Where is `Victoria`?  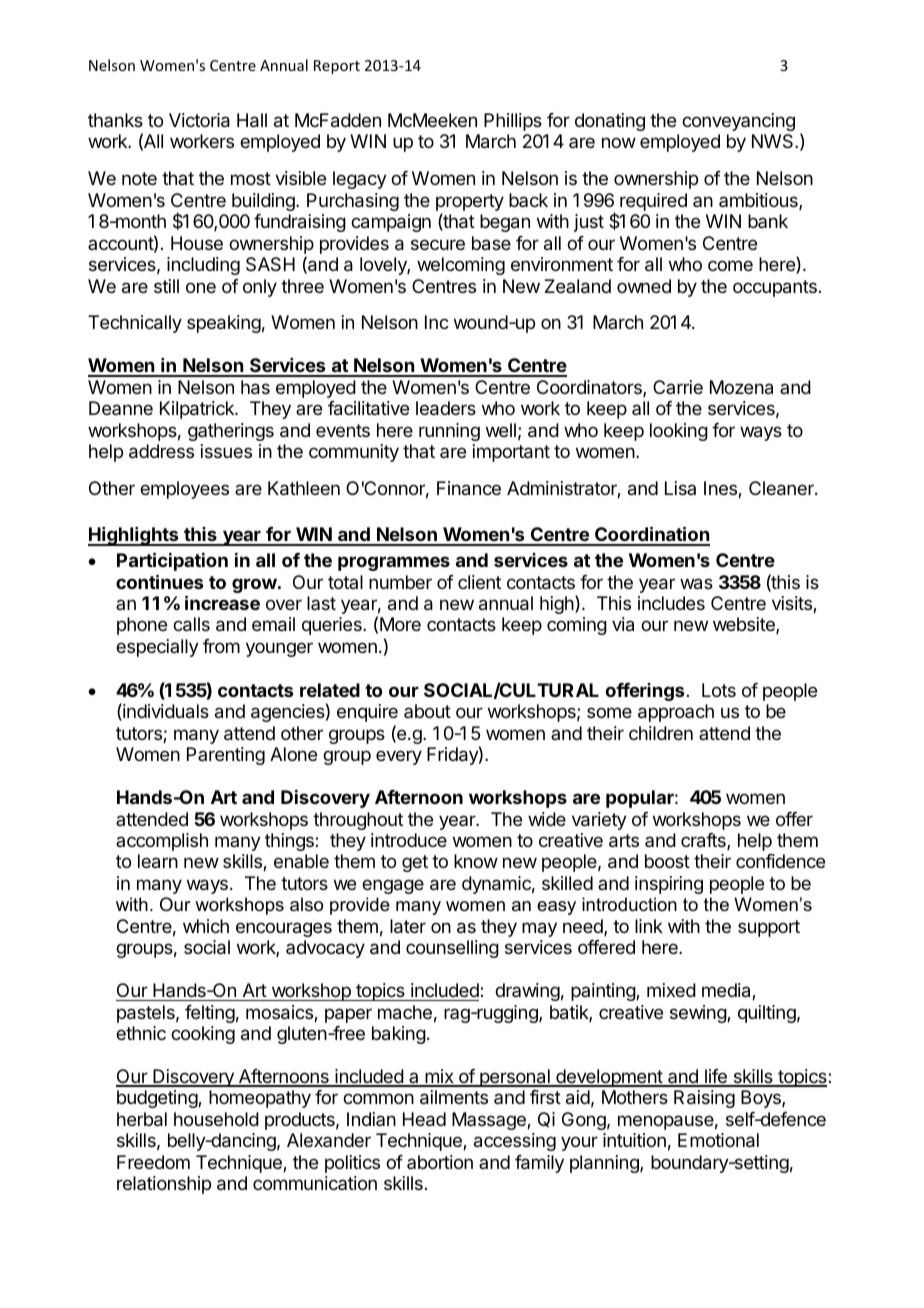
Victoria is located at coordinates (199, 120).
